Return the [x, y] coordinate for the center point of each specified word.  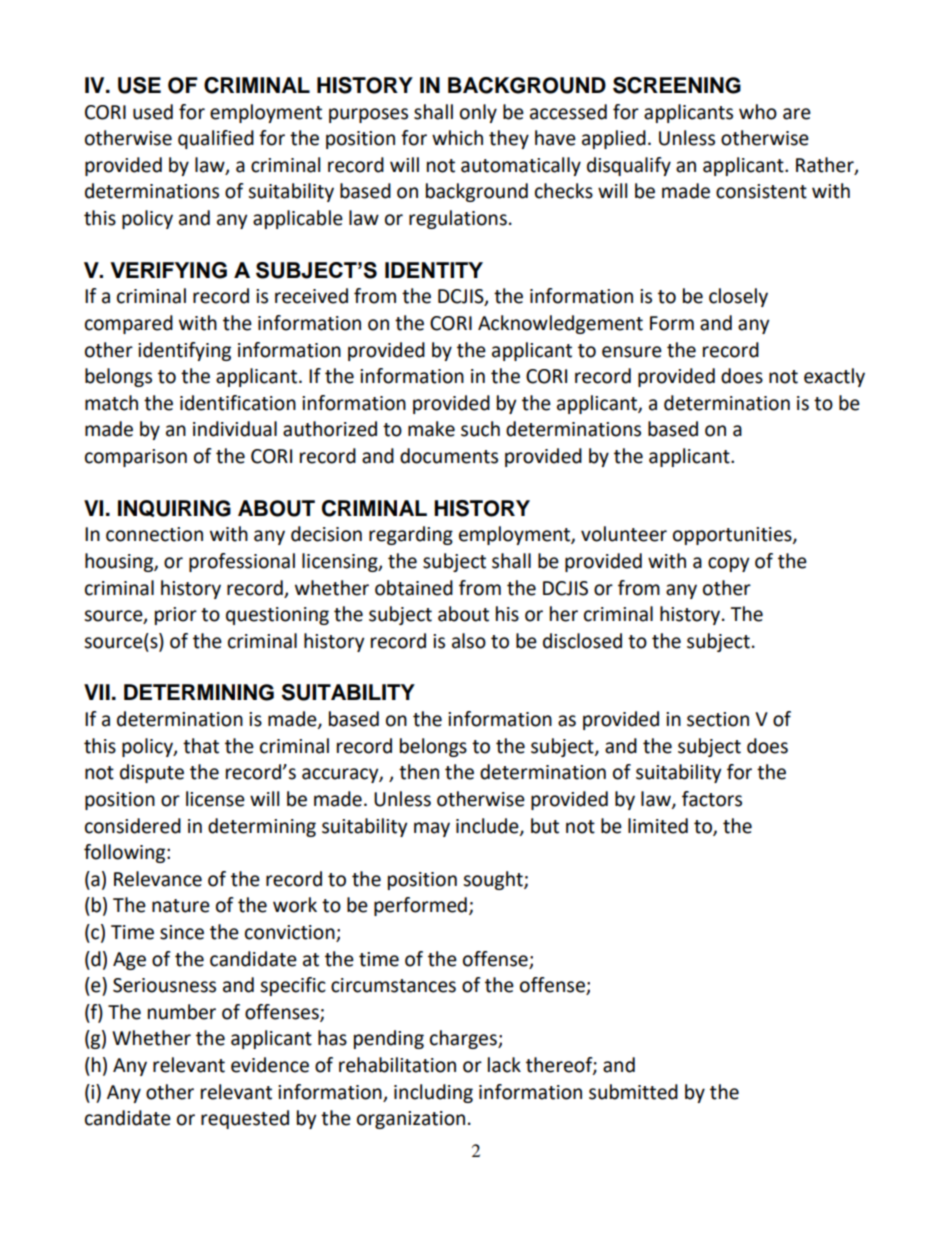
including [433, 1093]
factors [712, 799]
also [469, 641]
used [153, 112]
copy [729, 564]
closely [738, 297]
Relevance [158, 879]
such [480, 429]
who [758, 112]
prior [176, 616]
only [478, 113]
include [488, 826]
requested [245, 1119]
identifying [184, 351]
